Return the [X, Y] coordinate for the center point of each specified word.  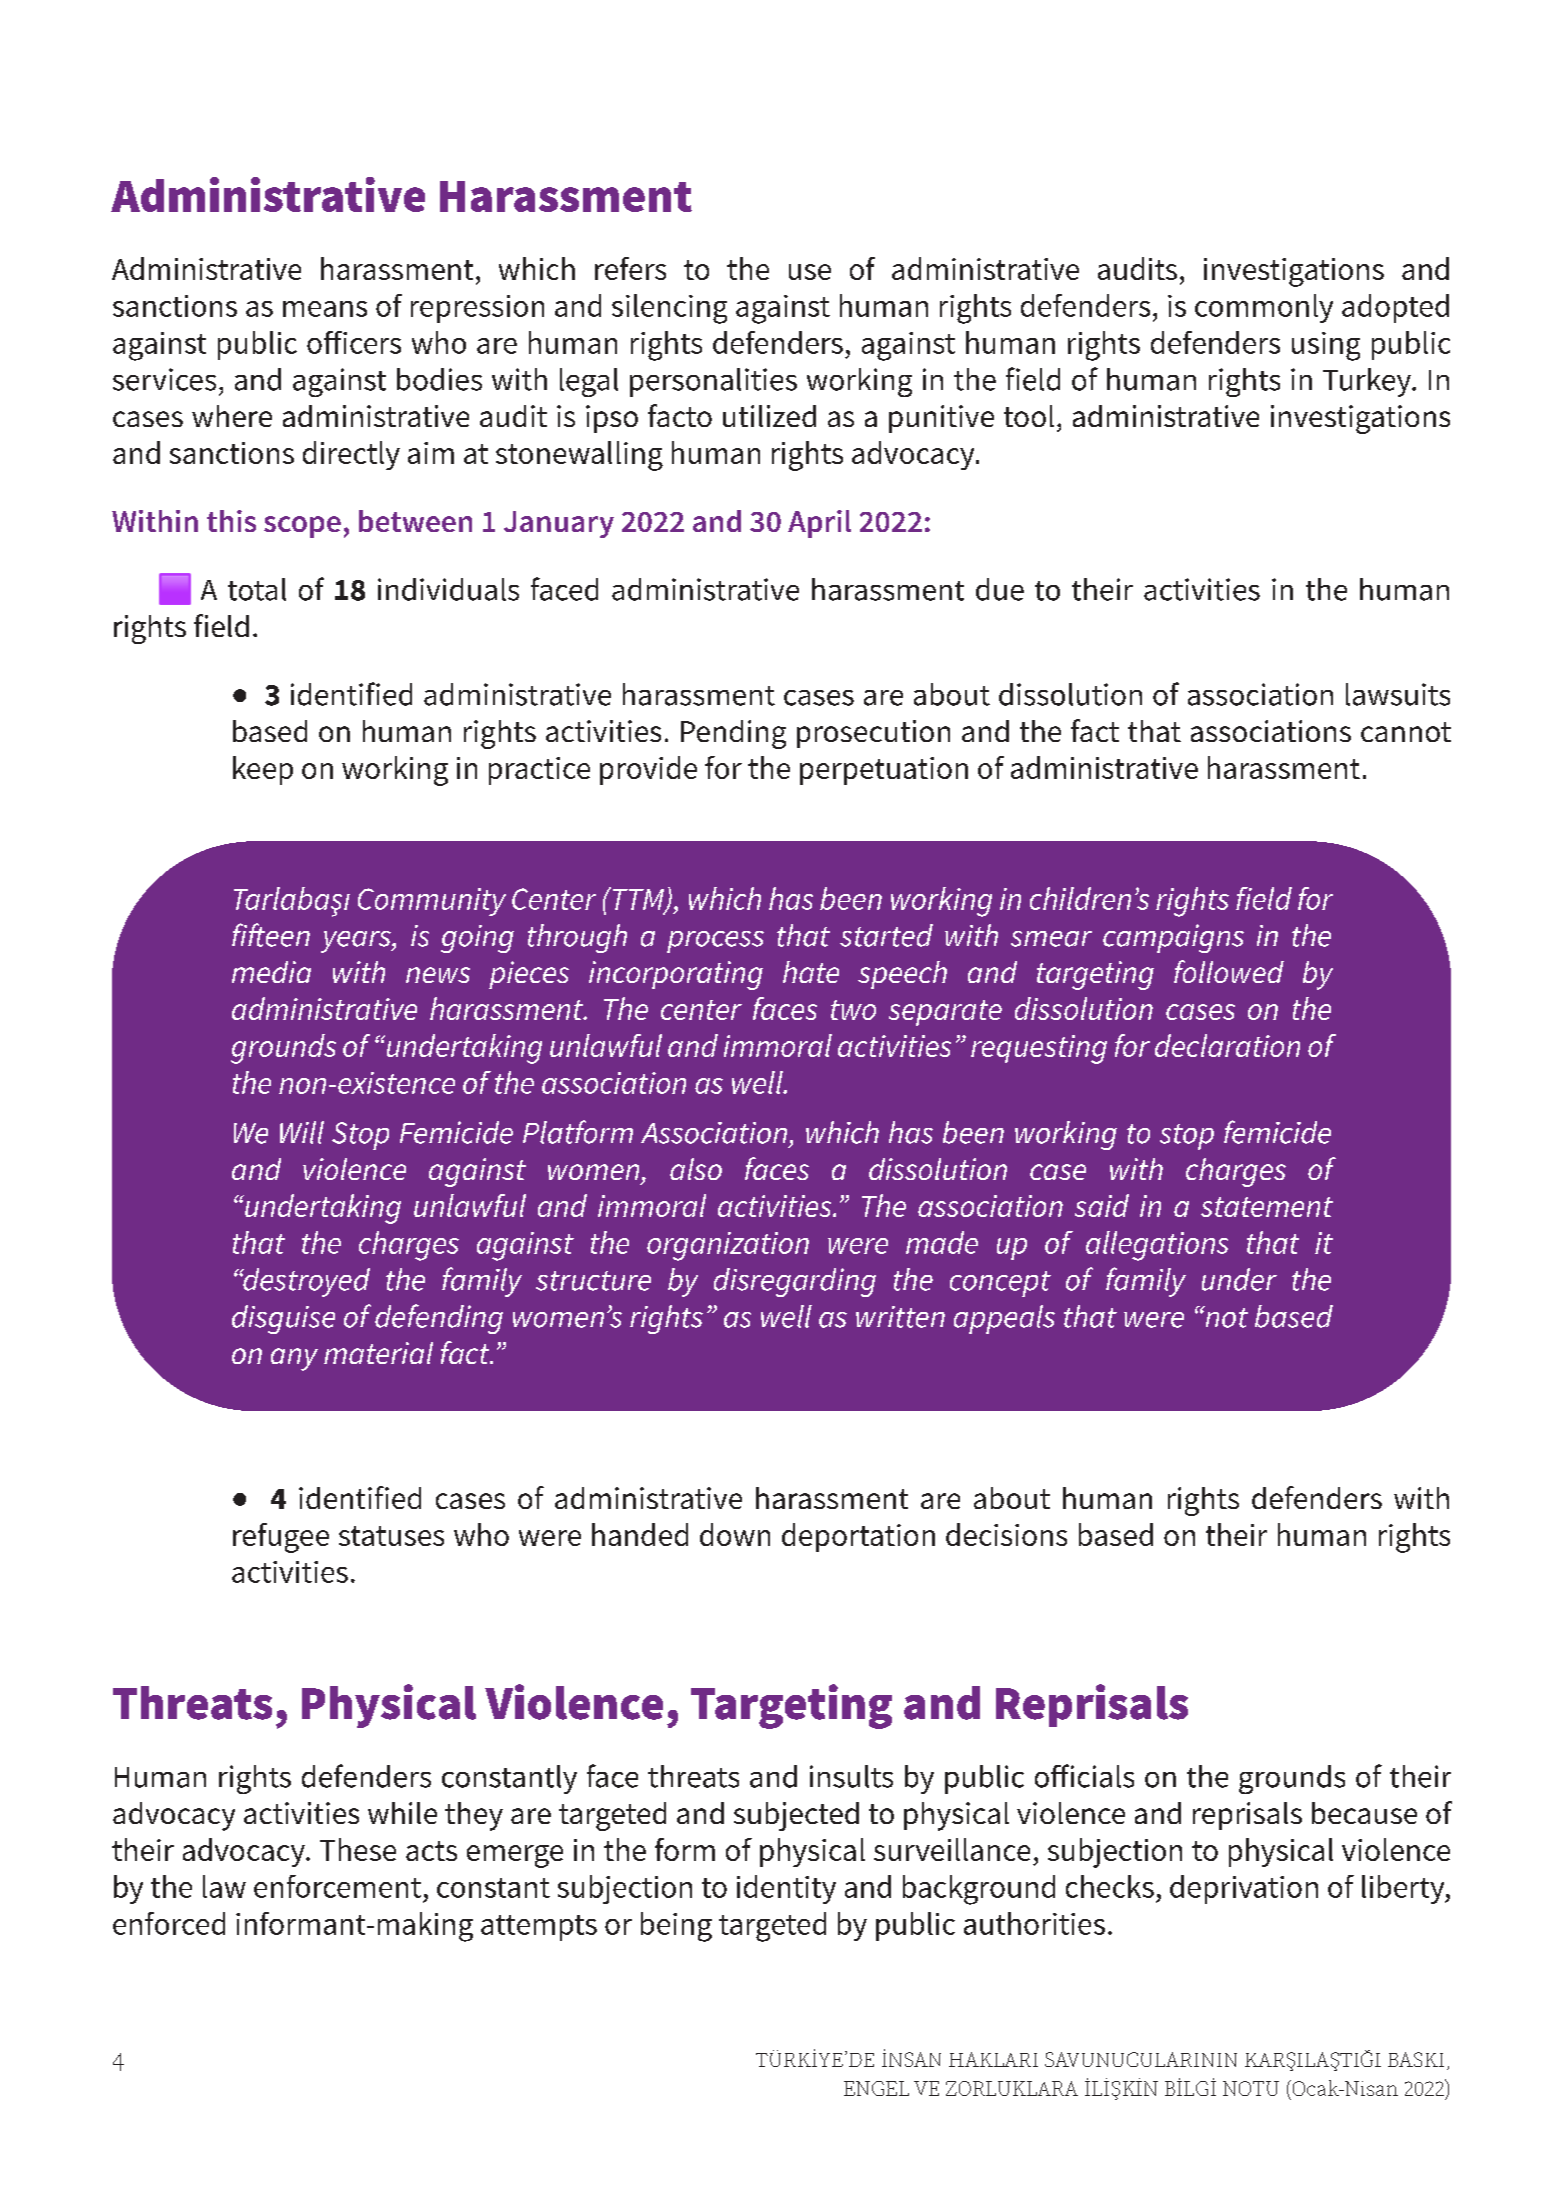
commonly [1264, 308]
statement [1267, 1207]
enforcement [337, 1886]
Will [302, 1132]
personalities [713, 382]
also [696, 1169]
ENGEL [876, 2088]
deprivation [1244, 1889]
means [325, 309]
